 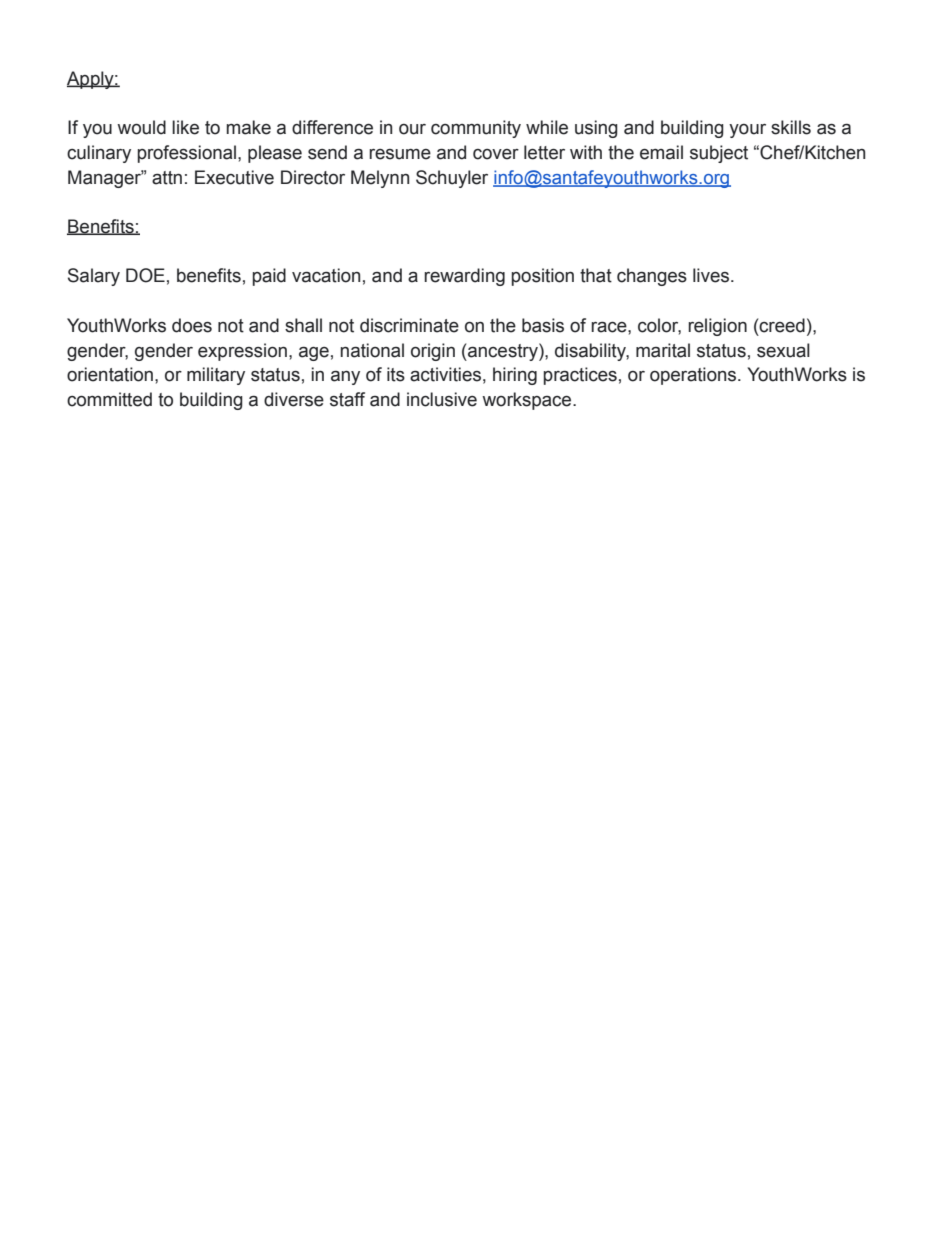 What do you see at coordinates (476, 129) in the page?
I see `community` at bounding box center [476, 129].
